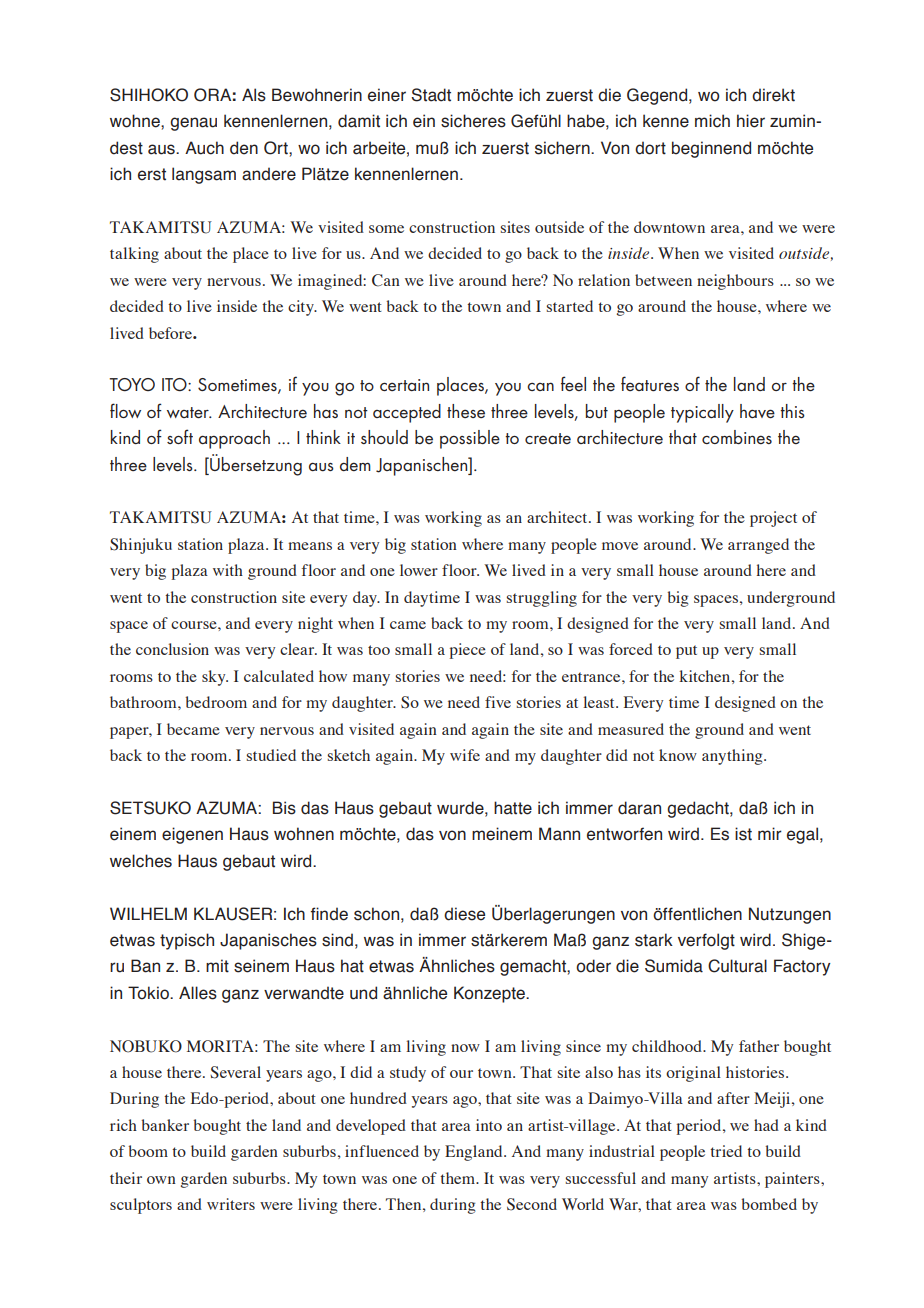 The width and height of the document is (924, 1308). I want to click on them, so click(459, 1178).
